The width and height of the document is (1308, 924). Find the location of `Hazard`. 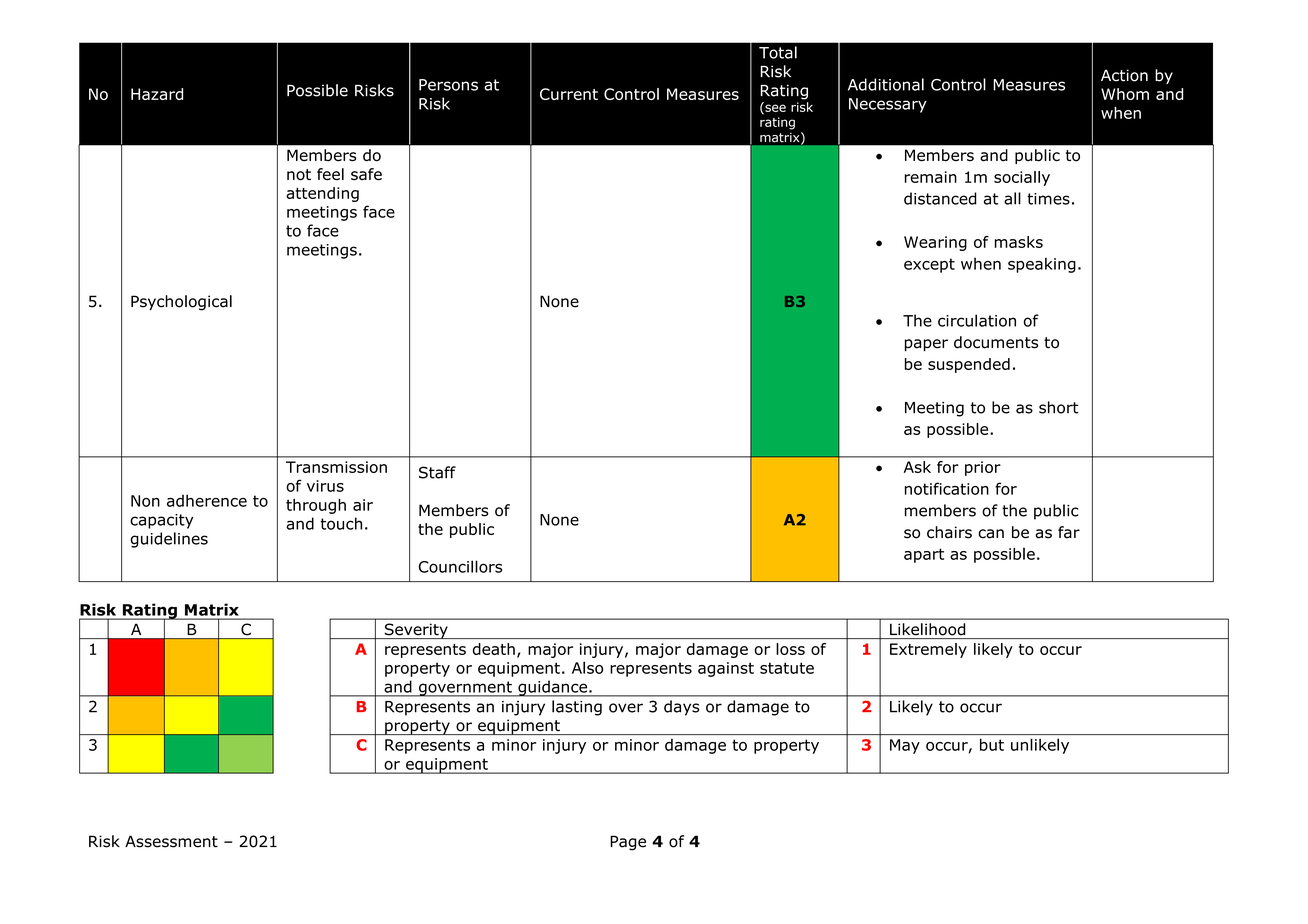

Hazard is located at coordinates (157, 94).
